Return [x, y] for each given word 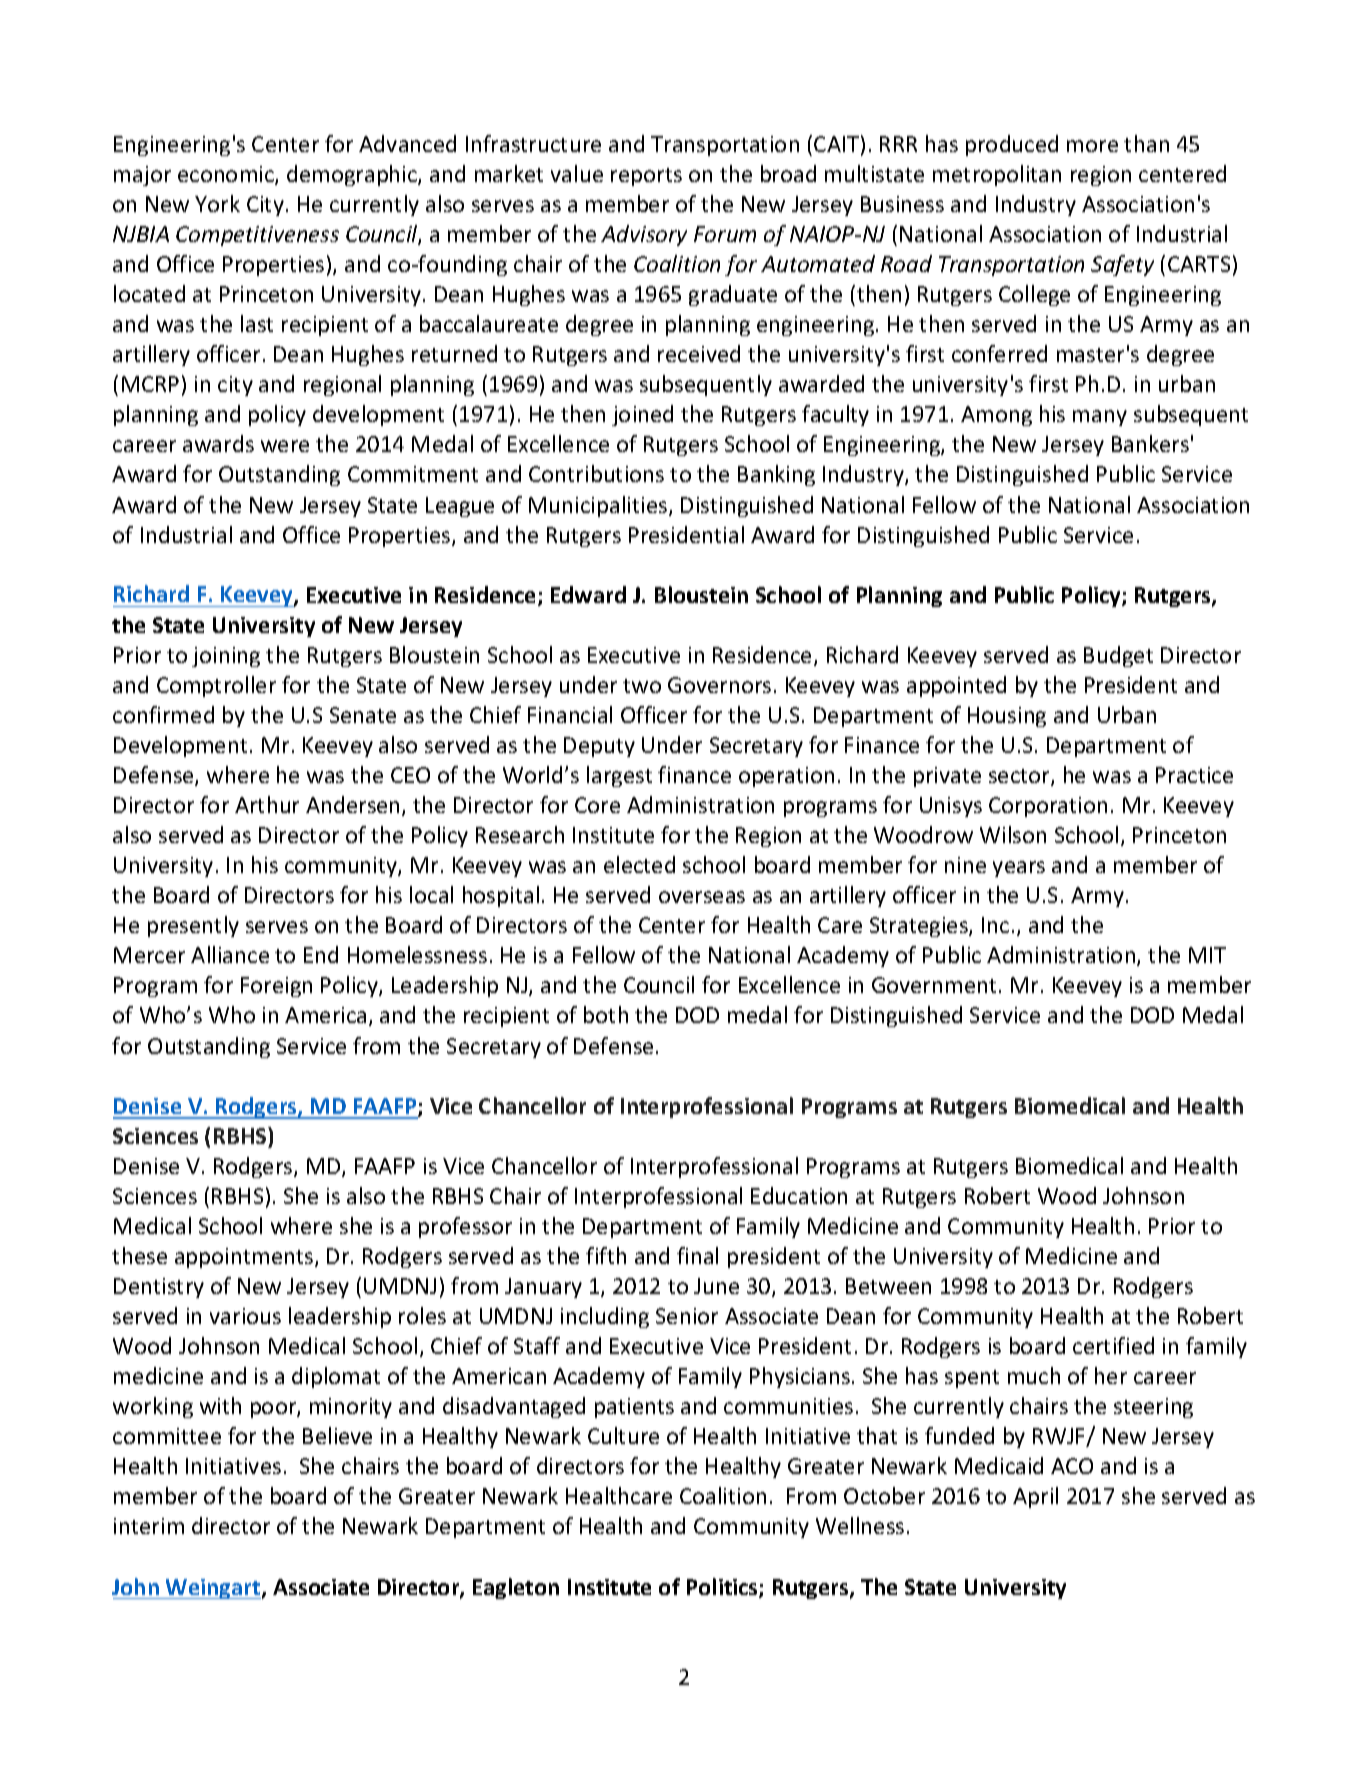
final [697, 1255]
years [1019, 869]
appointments [245, 1258]
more [1092, 146]
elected [639, 864]
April [1035, 1497]
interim [149, 1526]
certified [1113, 1345]
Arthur [267, 804]
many [1100, 418]
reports [646, 177]
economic [227, 175]
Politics [723, 1588]
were [285, 446]
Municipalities [598, 506]
